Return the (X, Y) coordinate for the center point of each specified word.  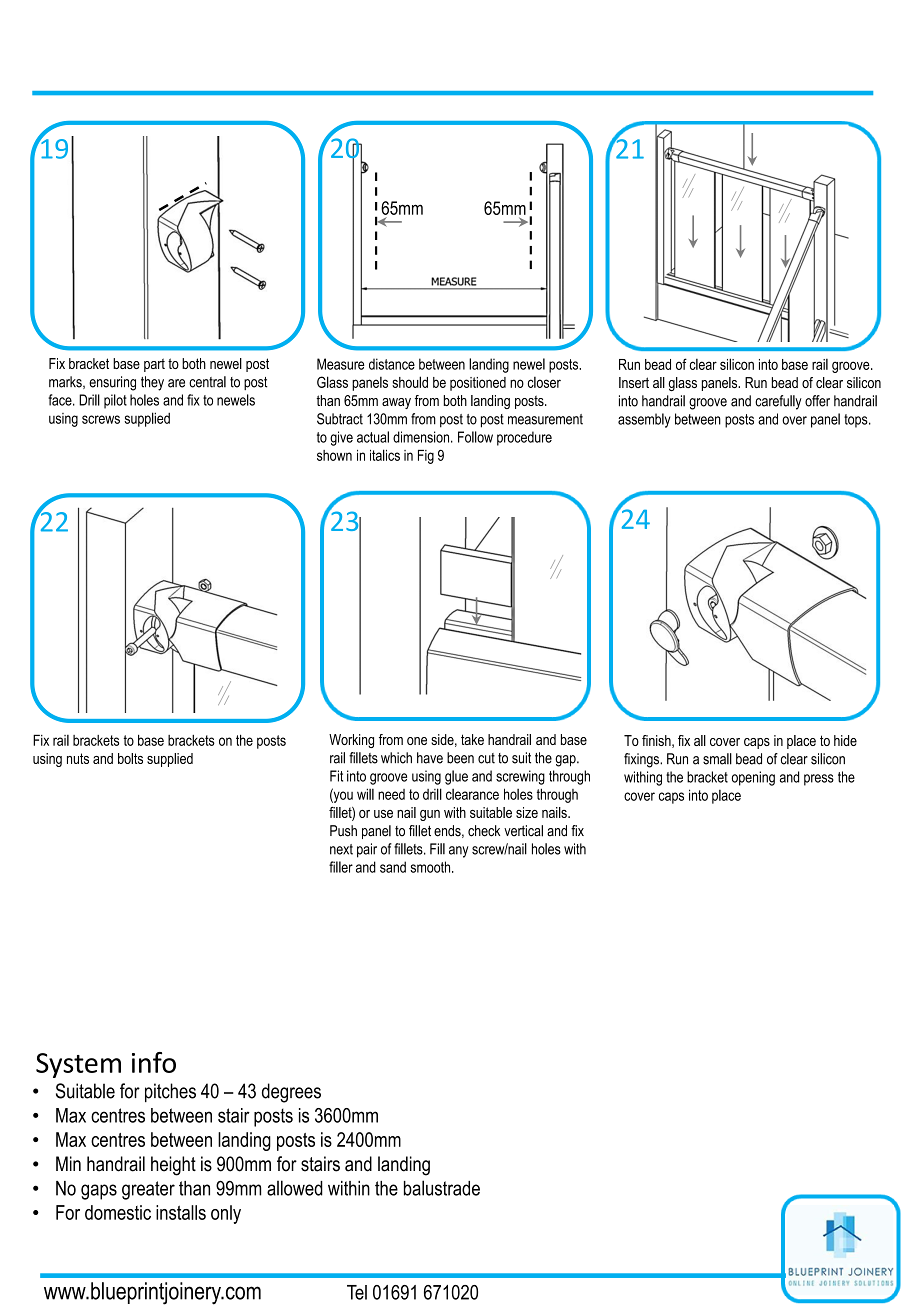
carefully (778, 402)
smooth (431, 867)
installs (181, 1212)
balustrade (442, 1188)
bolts (130, 758)
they (152, 383)
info (154, 1062)
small (717, 759)
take (472, 739)
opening (753, 778)
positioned (478, 384)
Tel (357, 1292)
